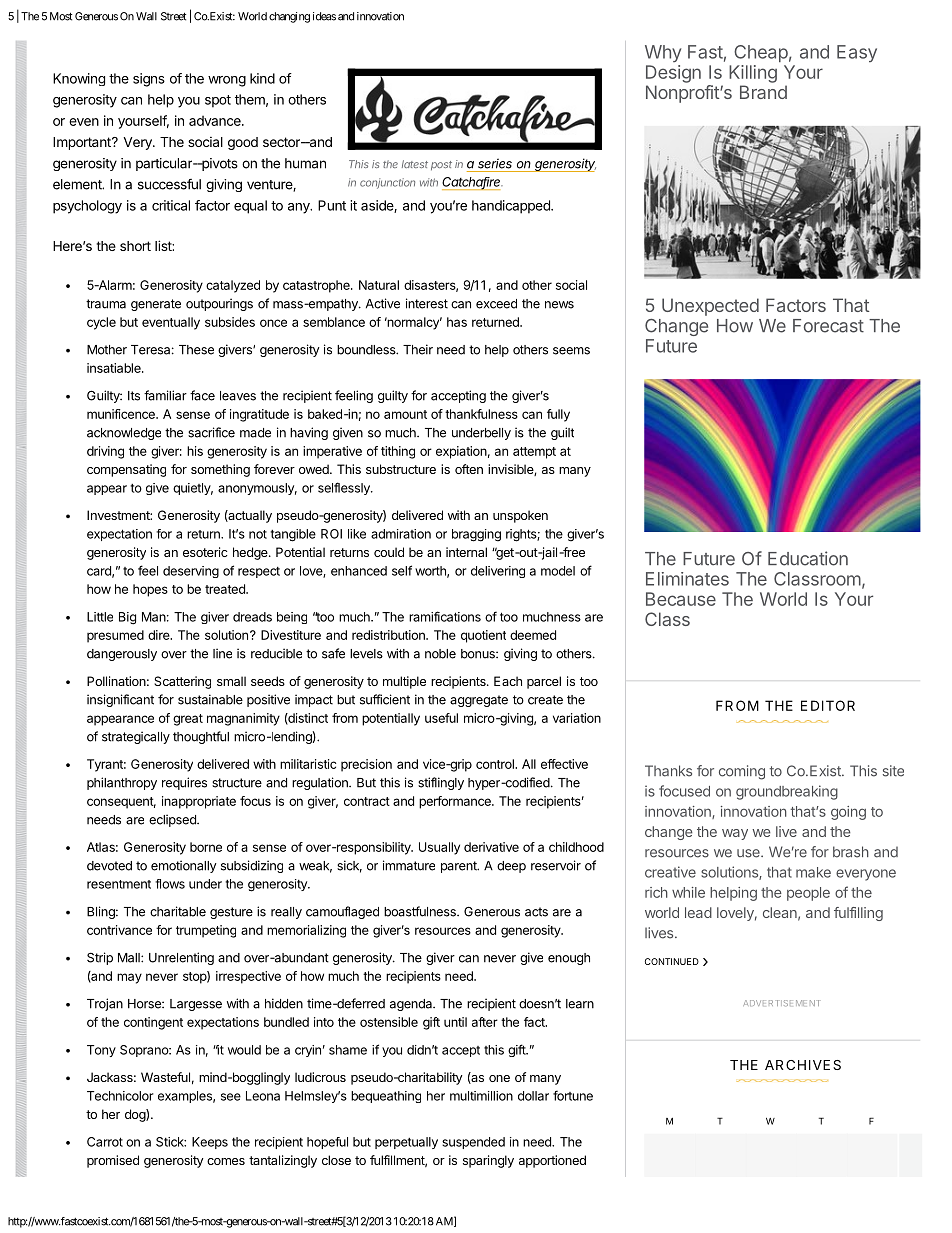 Image resolution: width=952 pixels, height=1233 pixels. I want to click on Forecast, so click(828, 326).
